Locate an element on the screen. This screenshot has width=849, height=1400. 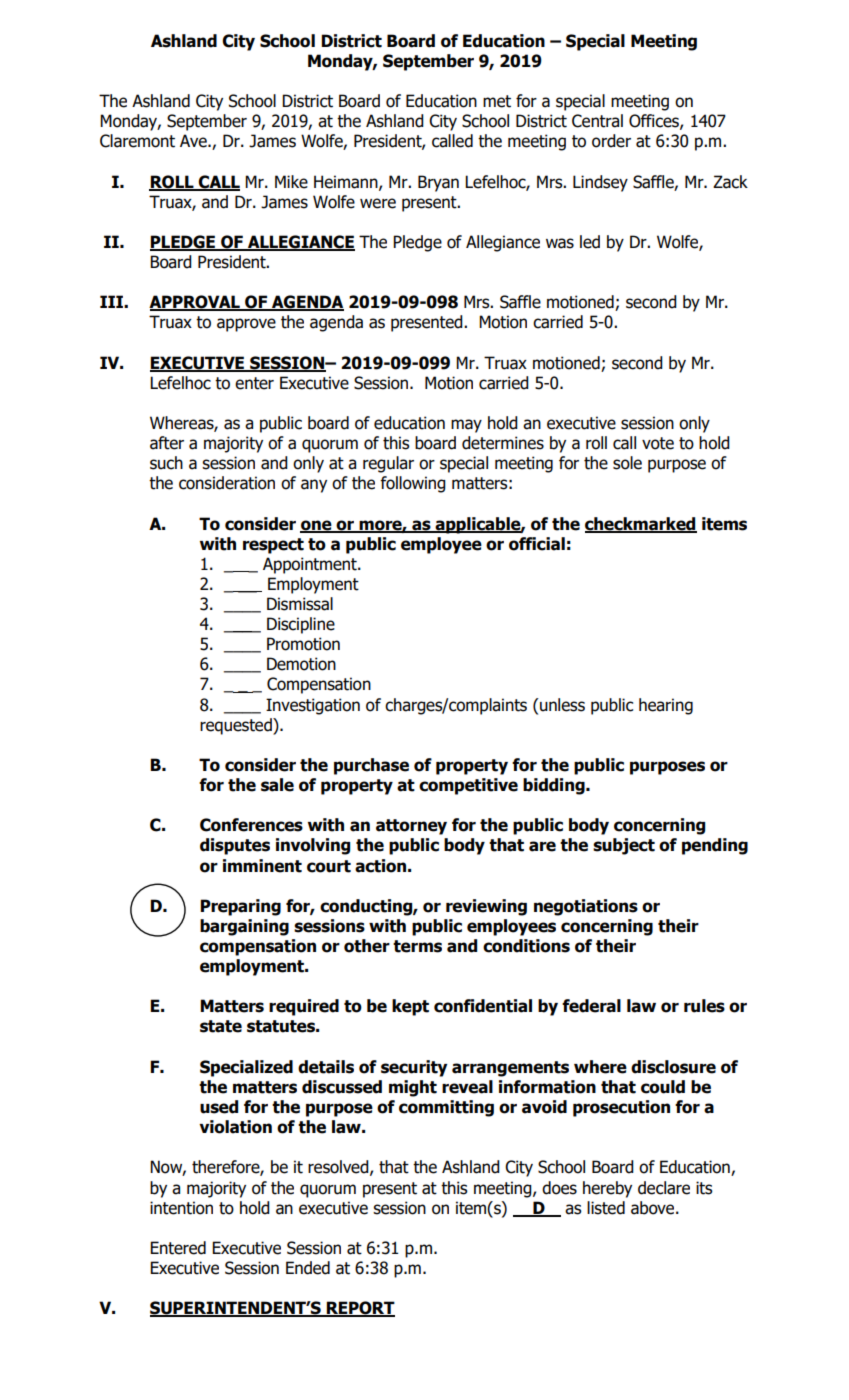
sole is located at coordinates (627, 463).
